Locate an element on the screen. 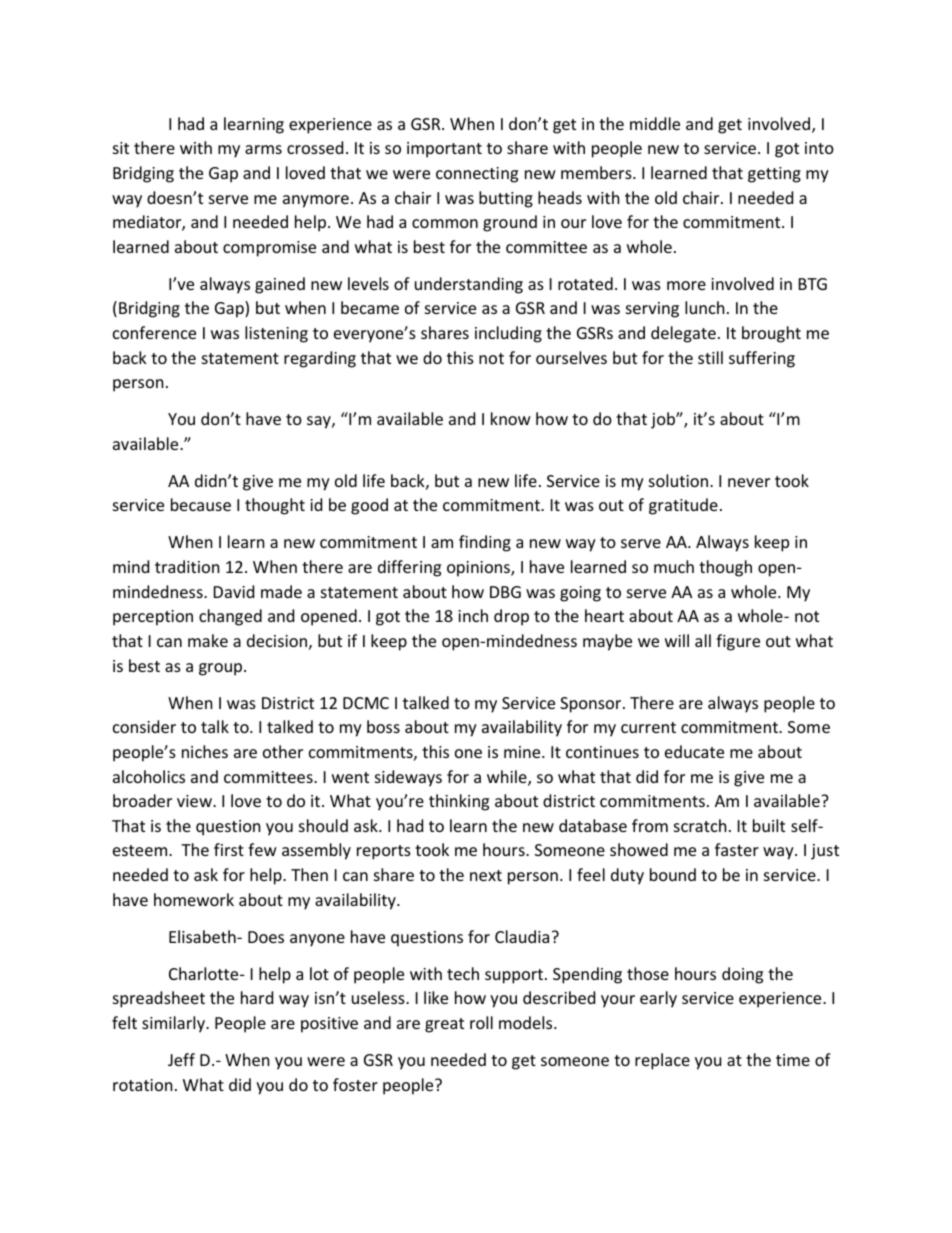  important is located at coordinates (444, 150).
